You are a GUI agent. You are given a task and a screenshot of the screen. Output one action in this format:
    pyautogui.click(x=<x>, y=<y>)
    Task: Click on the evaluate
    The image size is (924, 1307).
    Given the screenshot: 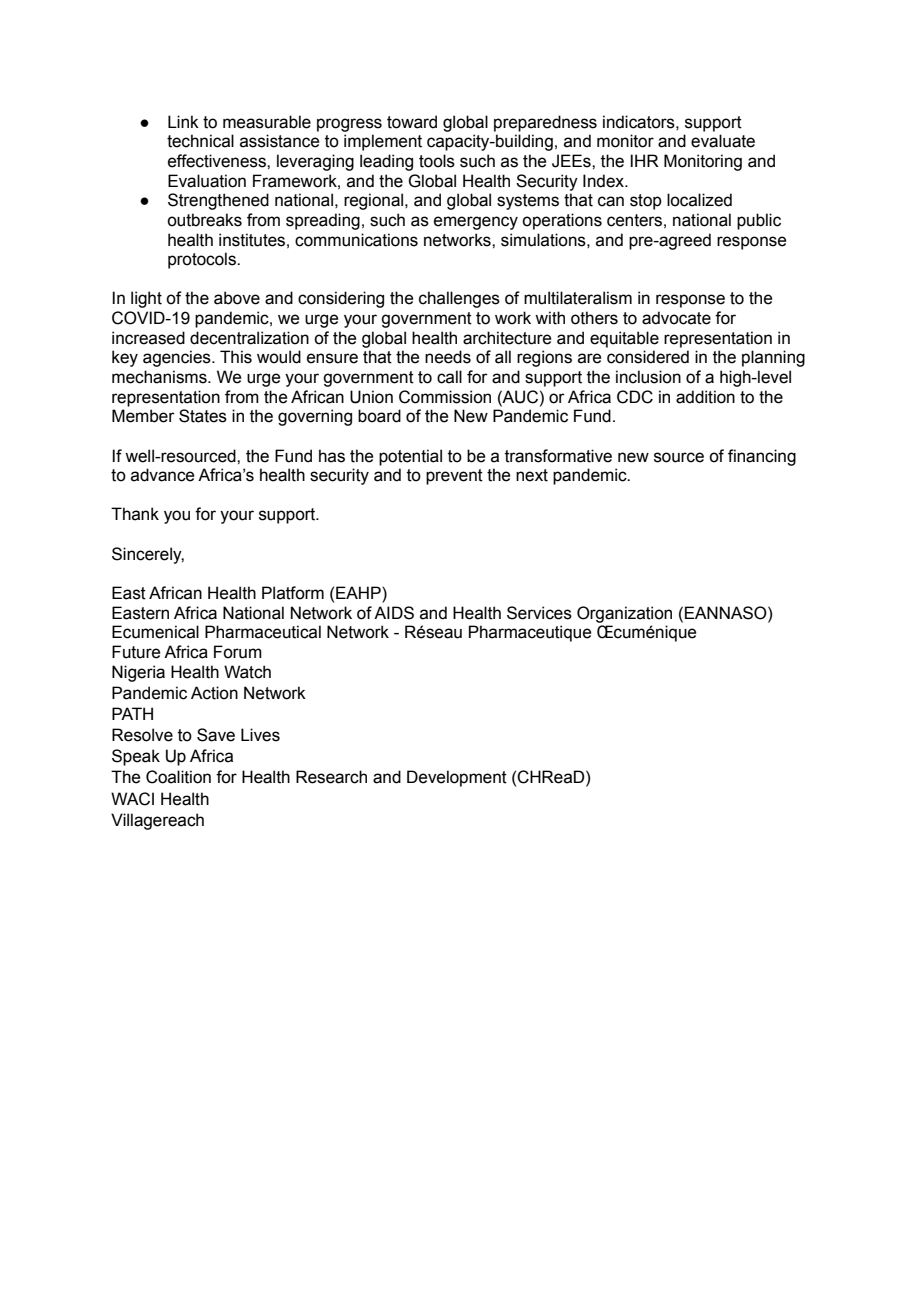 What is the action you would take?
    pyautogui.click(x=723, y=141)
